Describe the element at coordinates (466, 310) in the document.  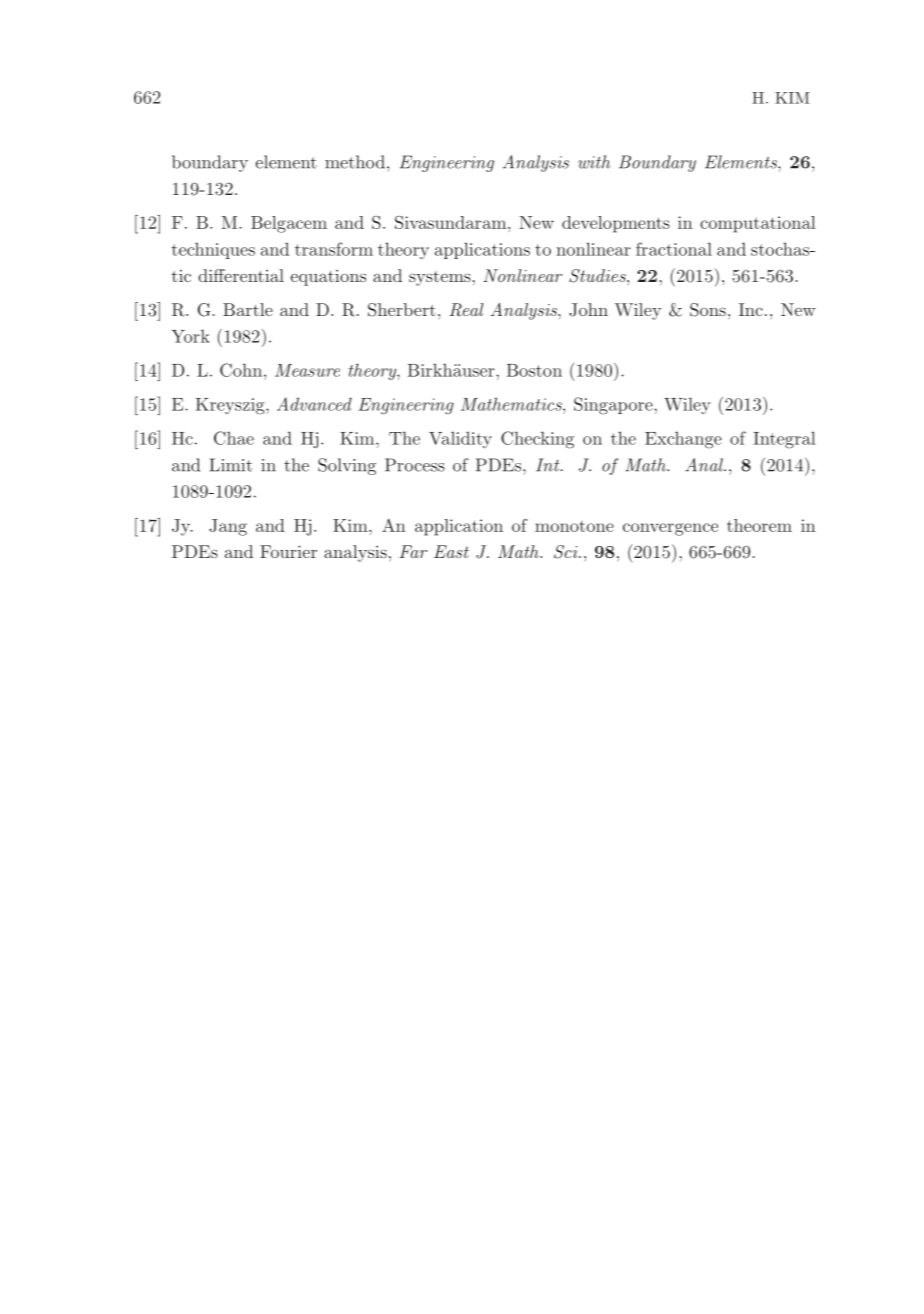
I see `Real` at that location.
